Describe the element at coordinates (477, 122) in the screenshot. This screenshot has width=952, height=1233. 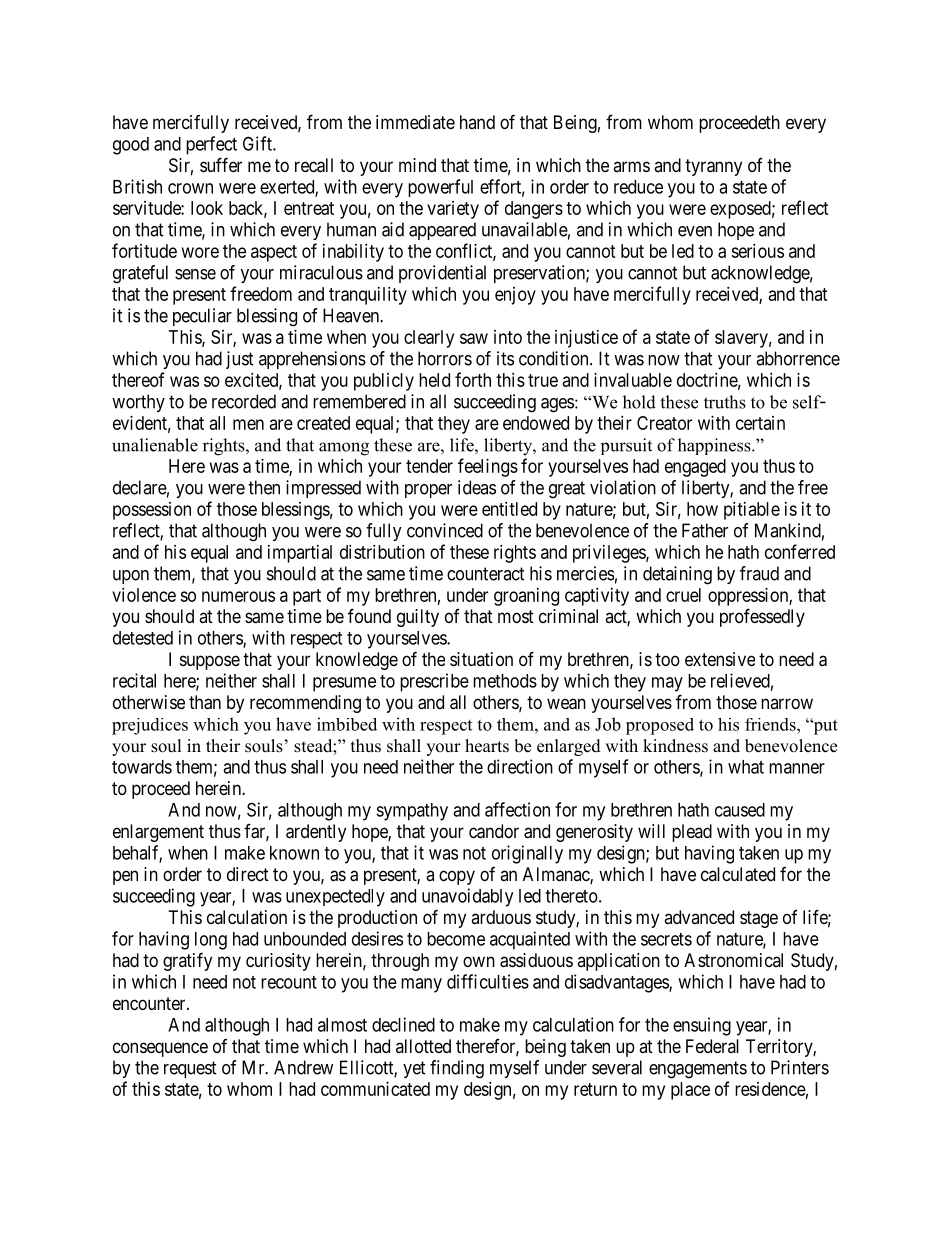
I see `hand` at that location.
